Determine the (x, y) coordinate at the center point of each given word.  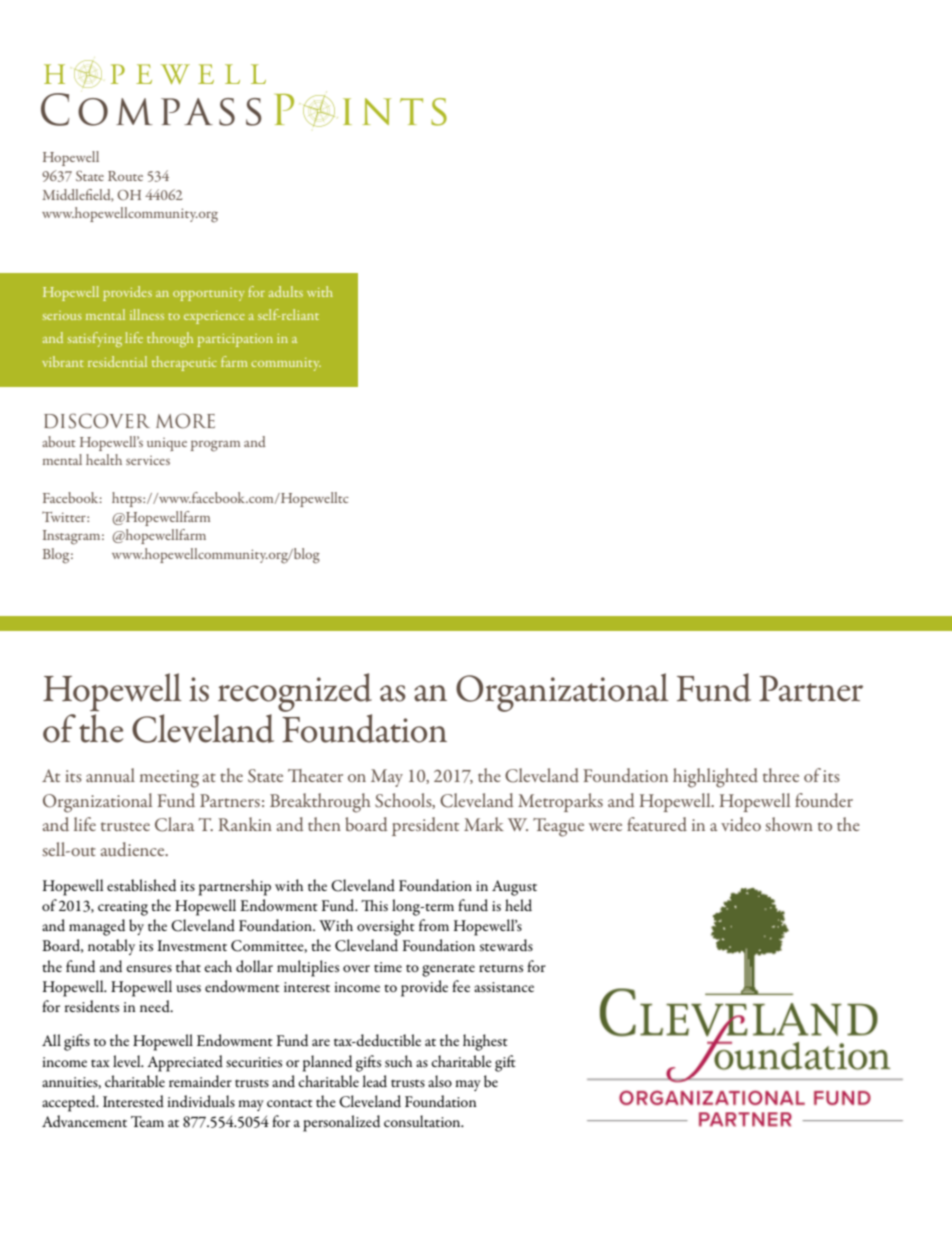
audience (134, 849)
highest (485, 1042)
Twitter (65, 517)
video (741, 824)
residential (117, 361)
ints (395, 112)
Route (125, 176)
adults (286, 291)
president (425, 826)
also (440, 1081)
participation (235, 340)
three (781, 775)
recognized (294, 694)
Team (147, 1121)
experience (214, 317)
